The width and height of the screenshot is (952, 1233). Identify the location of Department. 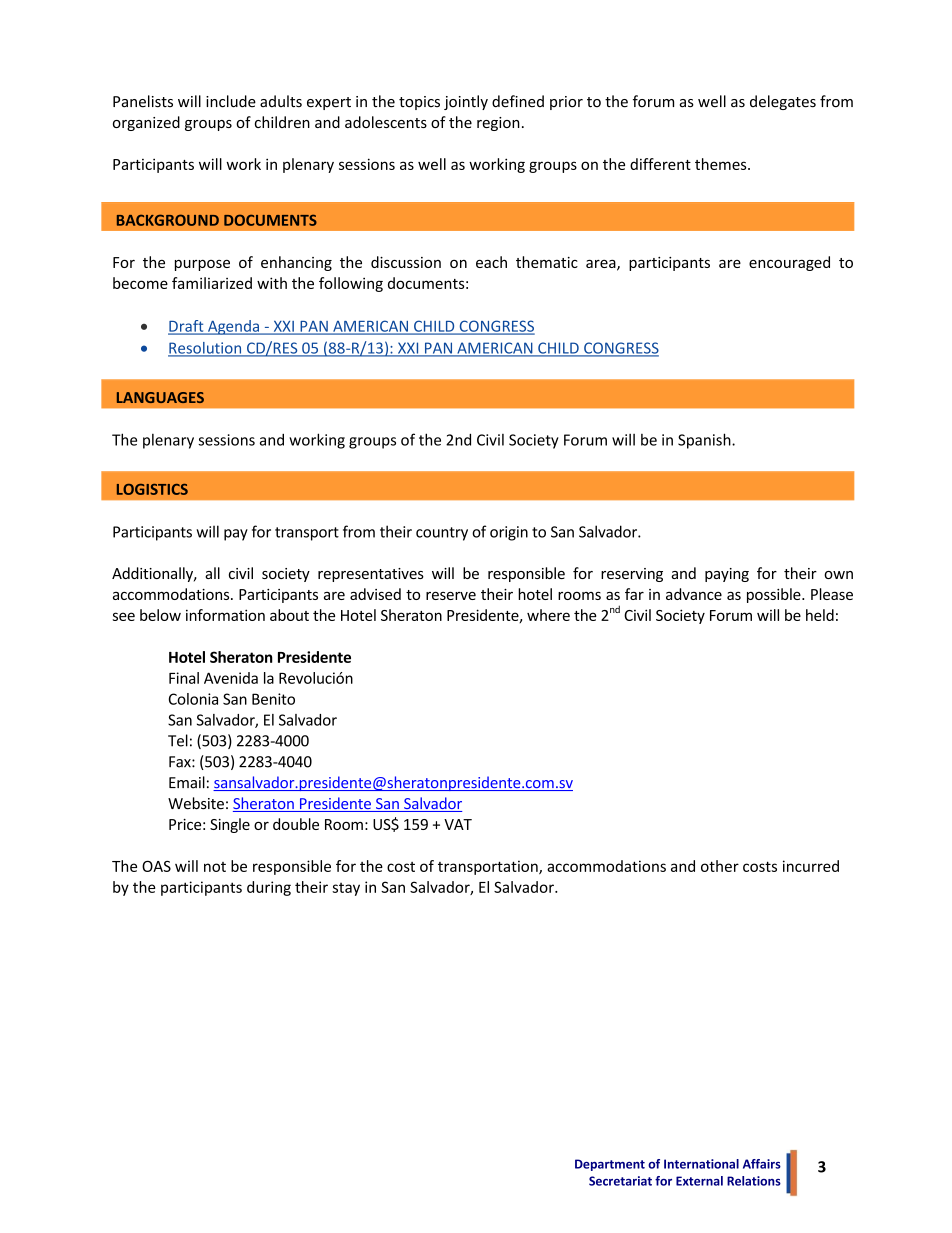
(610, 1165).
